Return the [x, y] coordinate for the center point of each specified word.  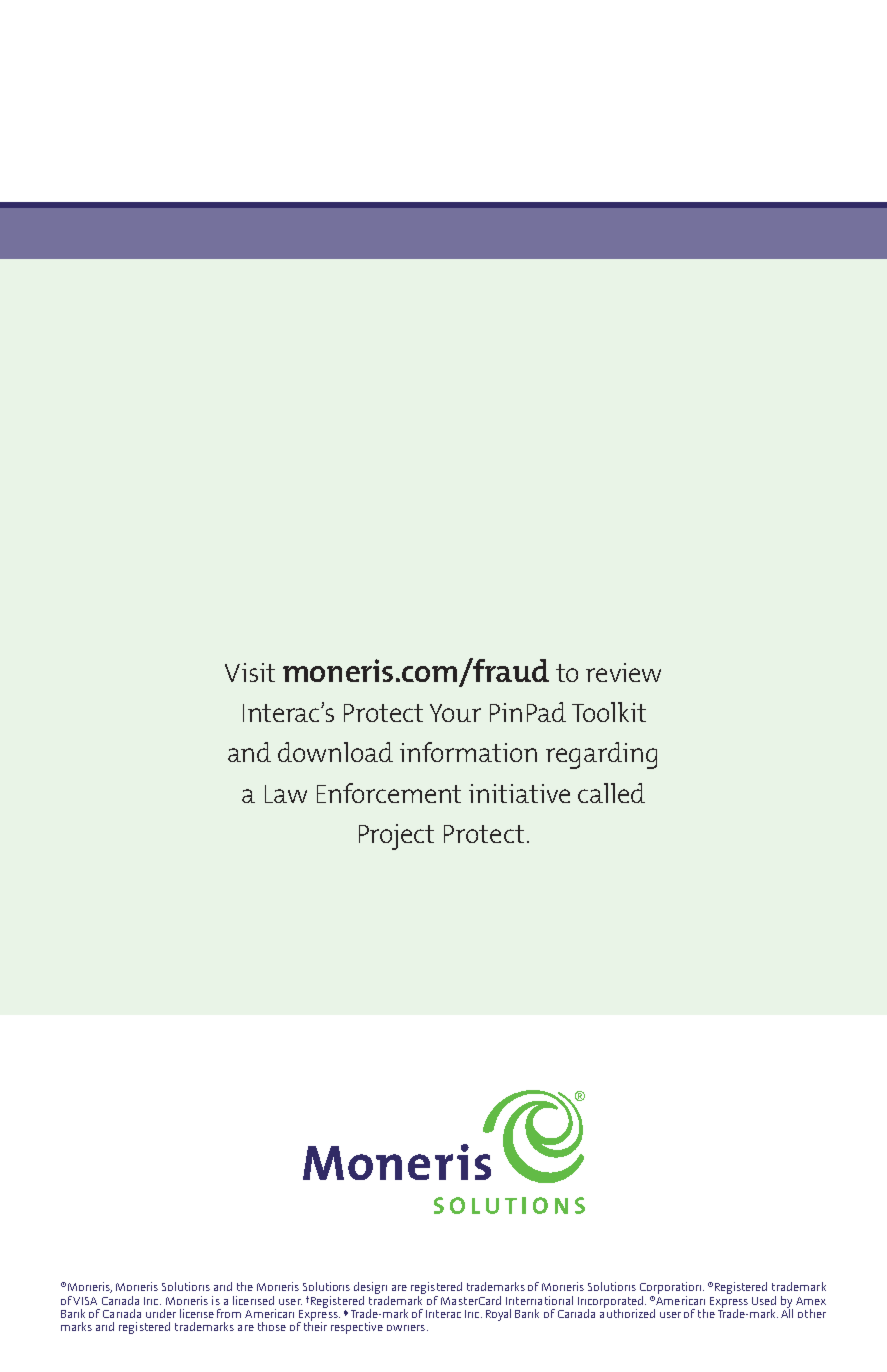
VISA [85, 1301]
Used [764, 1300]
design [371, 1289]
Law [286, 794]
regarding [601, 755]
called [611, 793]
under [161, 1313]
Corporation [672, 1289]
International [539, 1300]
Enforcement [389, 793]
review [623, 672]
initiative [519, 793]
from [229, 1313]
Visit [250, 672]
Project [396, 837]
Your [455, 713]
